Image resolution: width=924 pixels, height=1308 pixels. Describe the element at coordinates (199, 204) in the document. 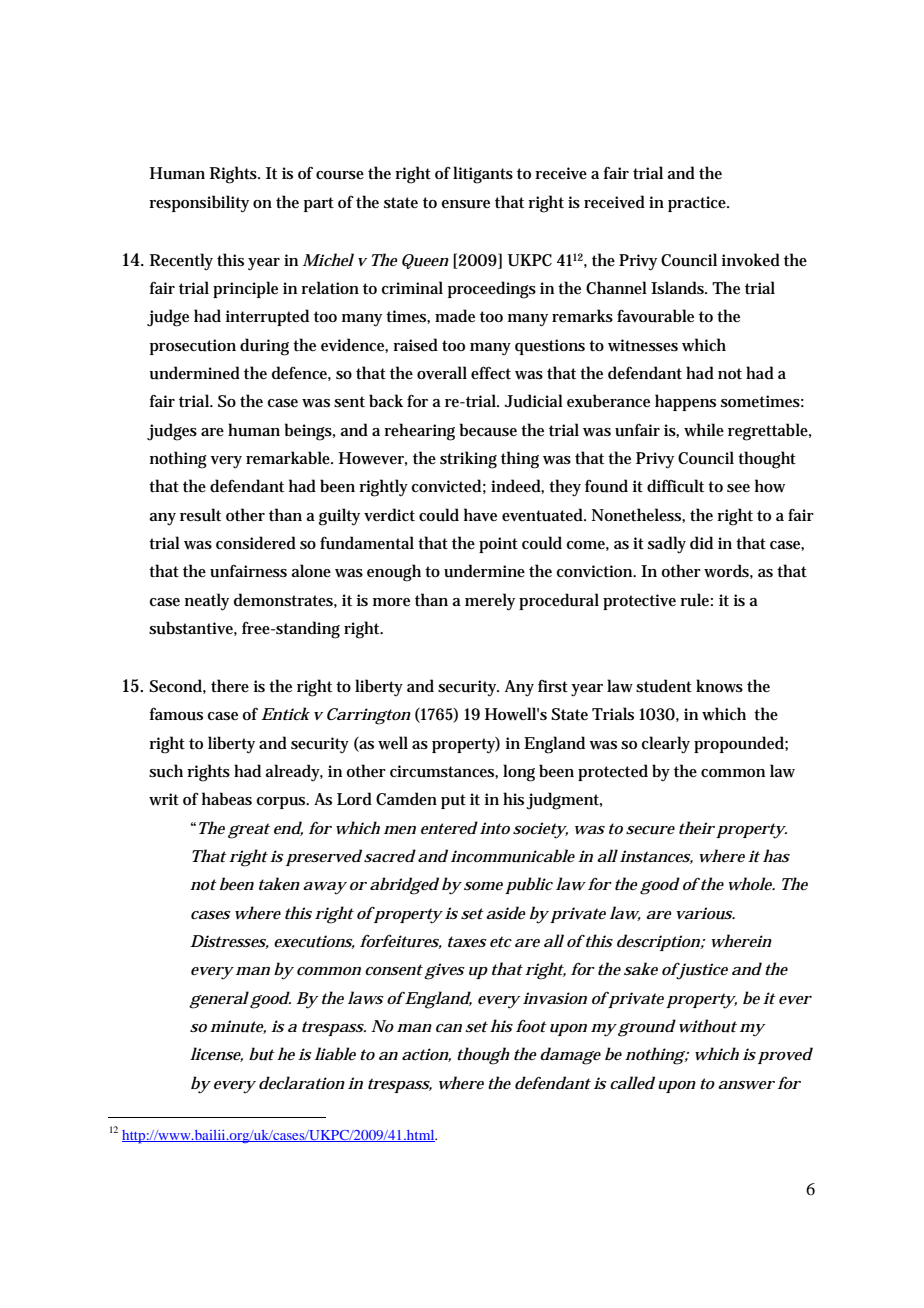

I see `responsibility` at that location.
